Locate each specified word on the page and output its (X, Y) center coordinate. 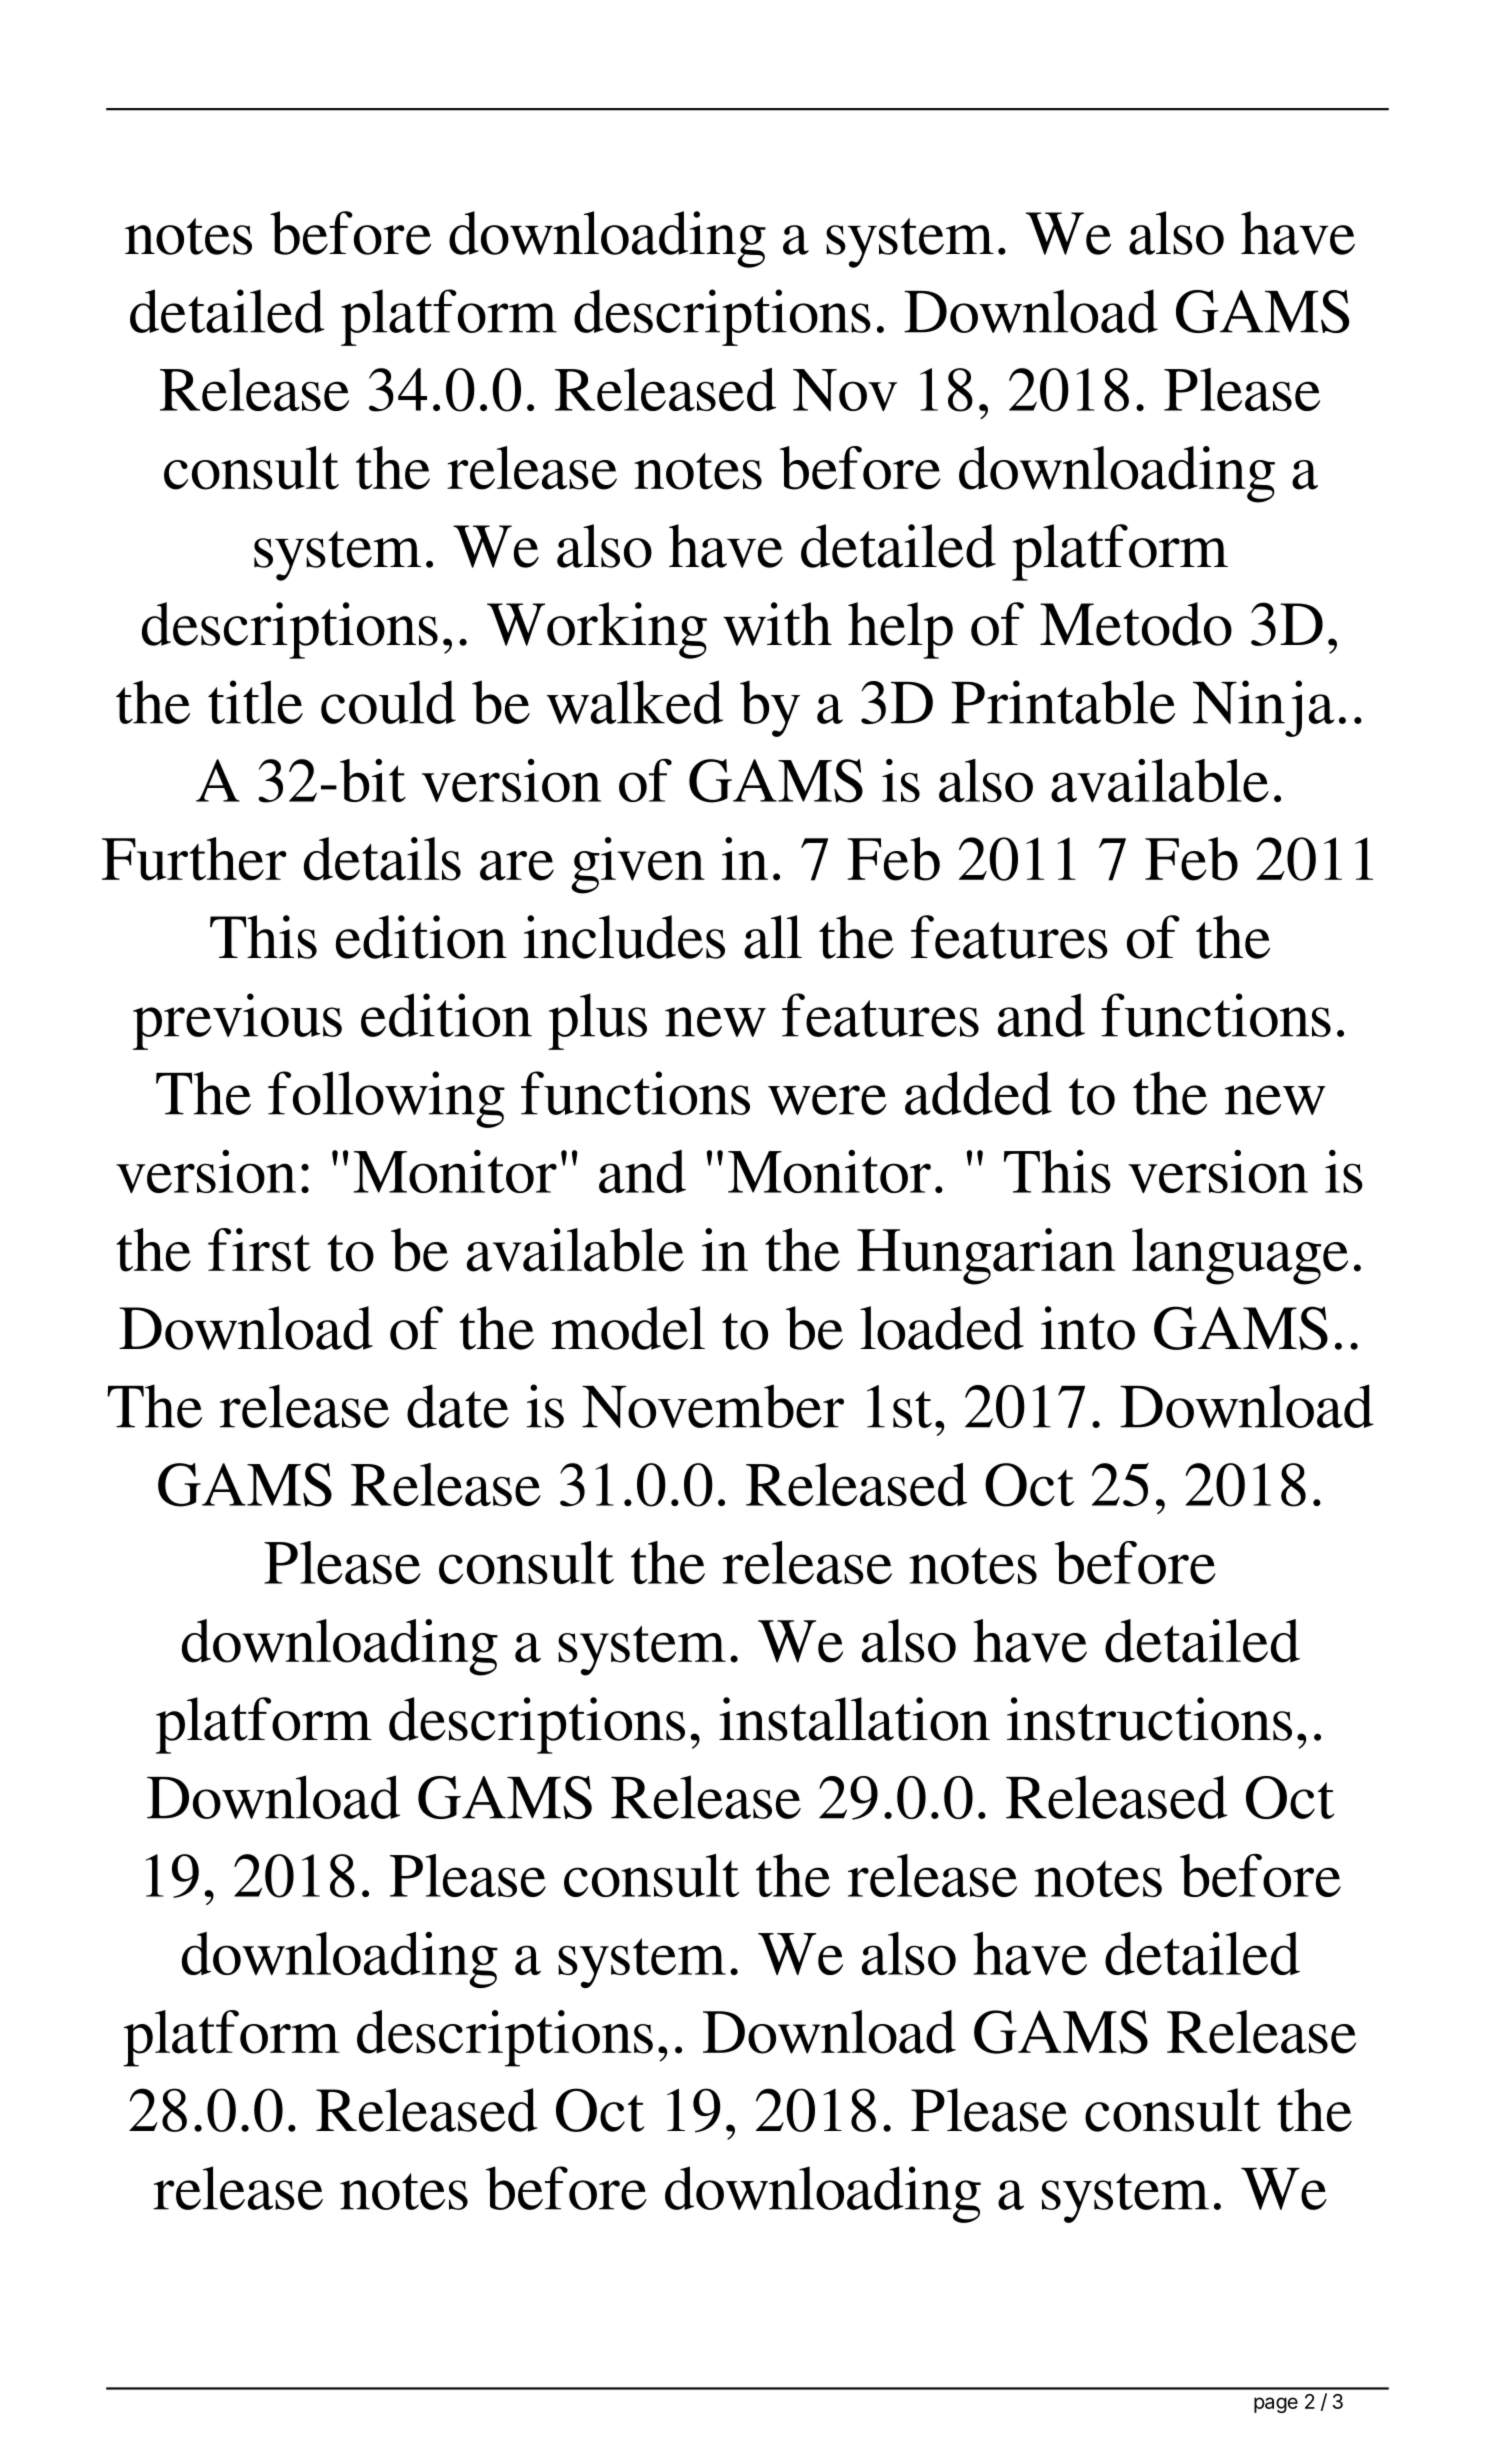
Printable (1063, 702)
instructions (1149, 1719)
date (458, 1406)
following (386, 1099)
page (1276, 2405)
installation (854, 1719)
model (628, 1328)
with (777, 624)
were (827, 1100)
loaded (942, 1328)
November (713, 1406)
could (388, 702)
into (1088, 1328)
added (978, 1093)
